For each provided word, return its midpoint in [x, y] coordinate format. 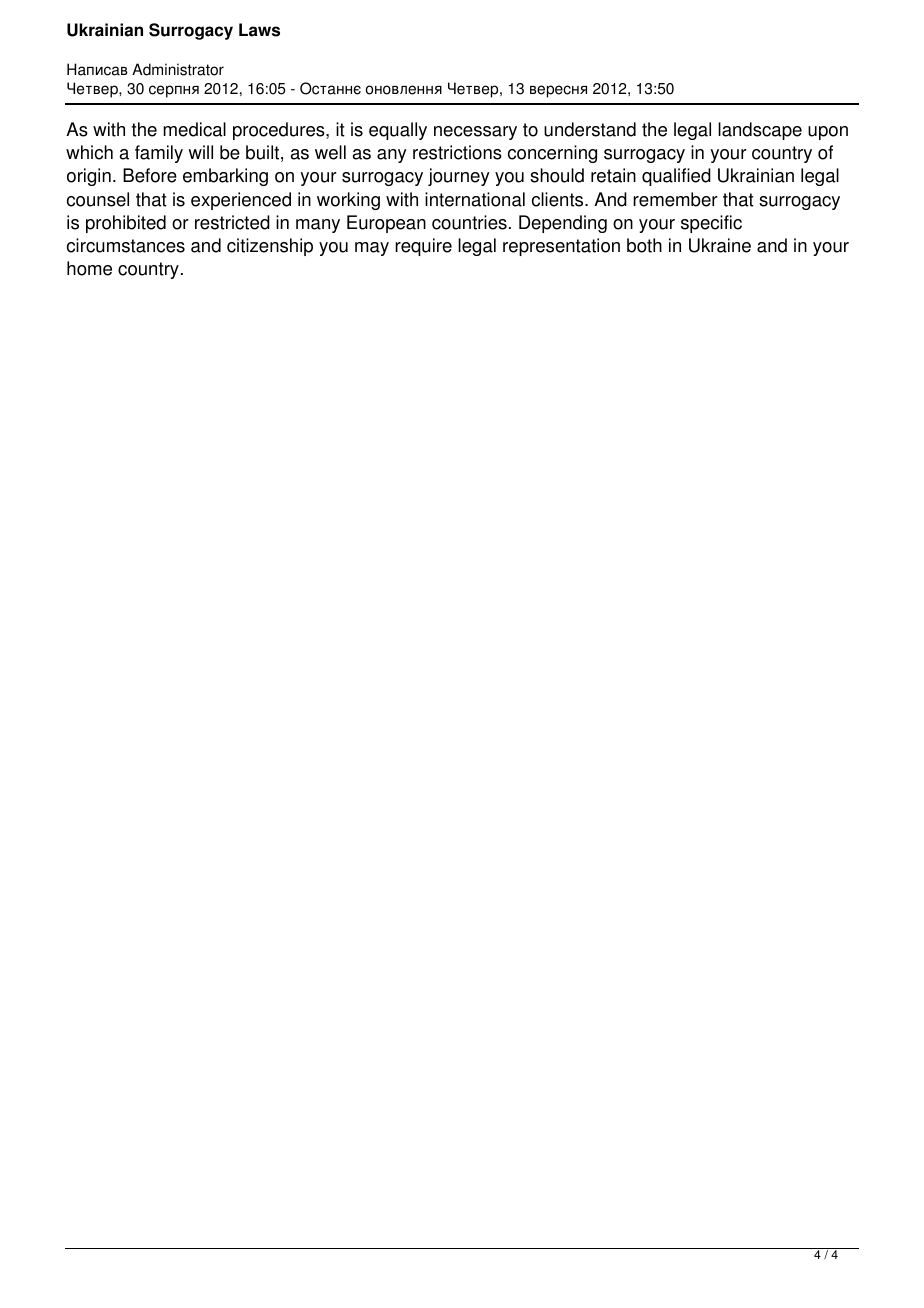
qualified [676, 177]
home [89, 268]
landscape [760, 131]
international [475, 199]
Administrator [178, 69]
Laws [259, 30]
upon [828, 133]
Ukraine [720, 245]
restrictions [457, 152]
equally [398, 131]
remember [675, 199]
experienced [241, 201]
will [200, 152]
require [423, 247]
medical [194, 129]
